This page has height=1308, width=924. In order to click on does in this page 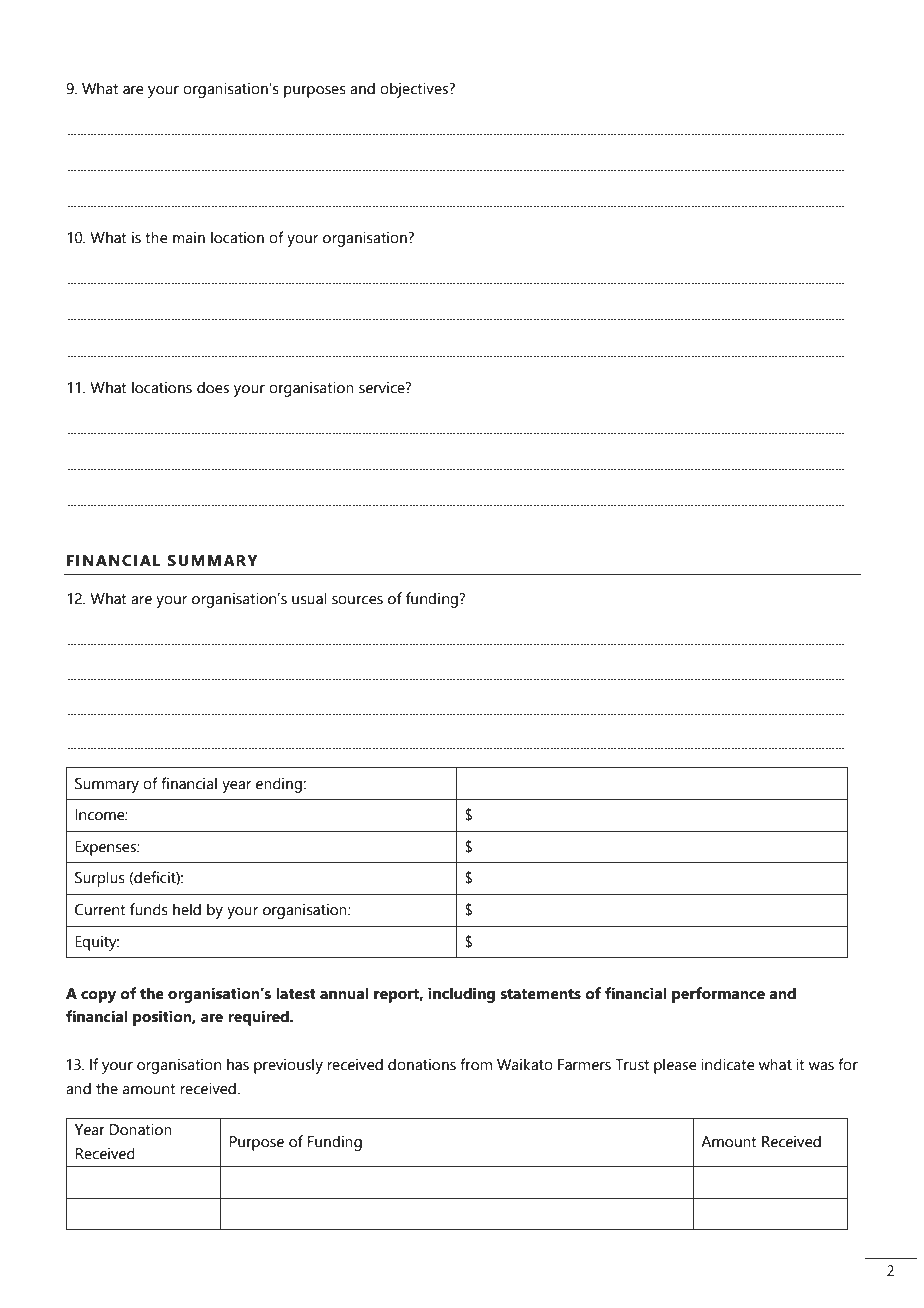, I will do `click(213, 387)`.
